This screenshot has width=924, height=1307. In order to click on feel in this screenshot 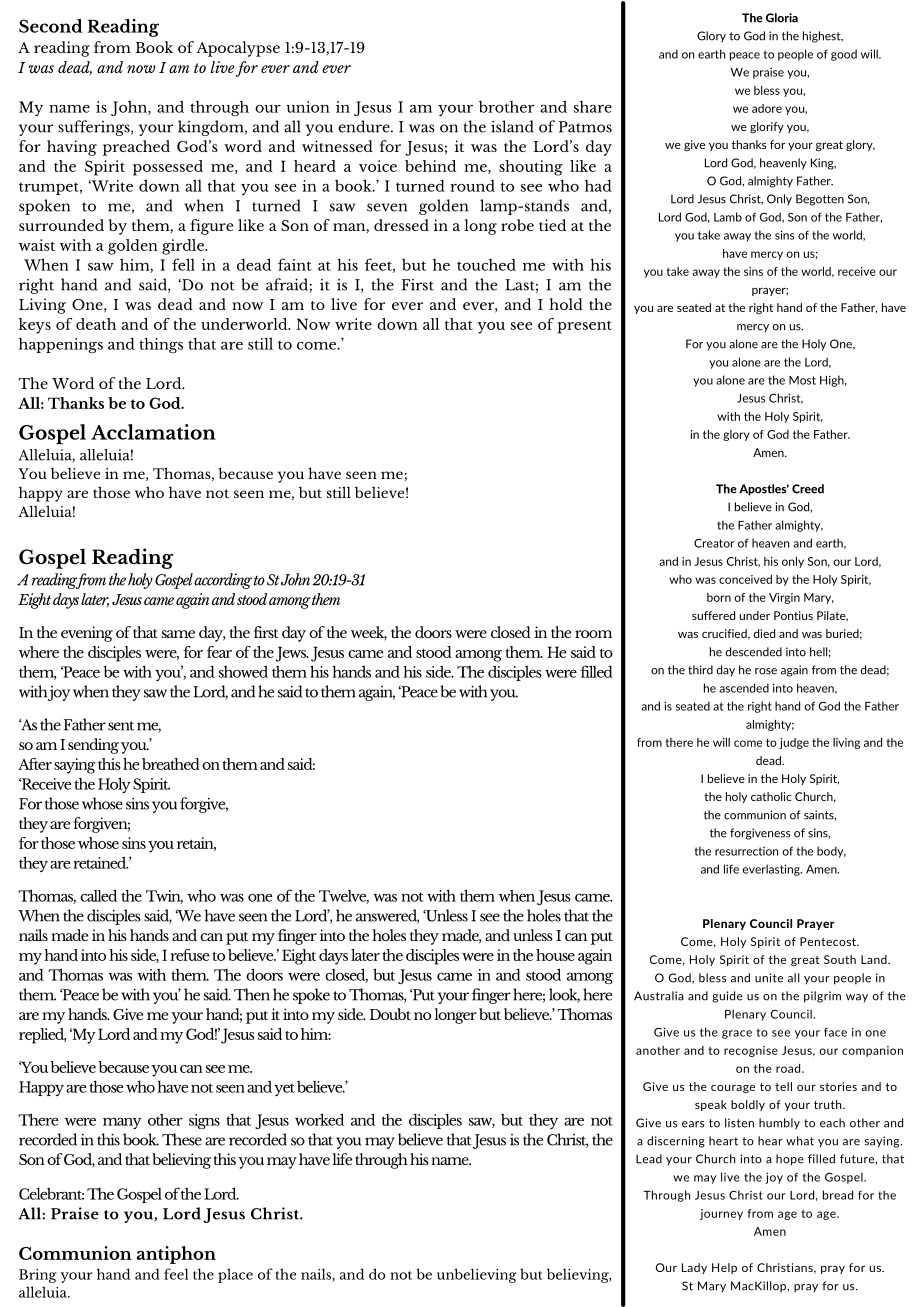, I will do `click(176, 1274)`.
